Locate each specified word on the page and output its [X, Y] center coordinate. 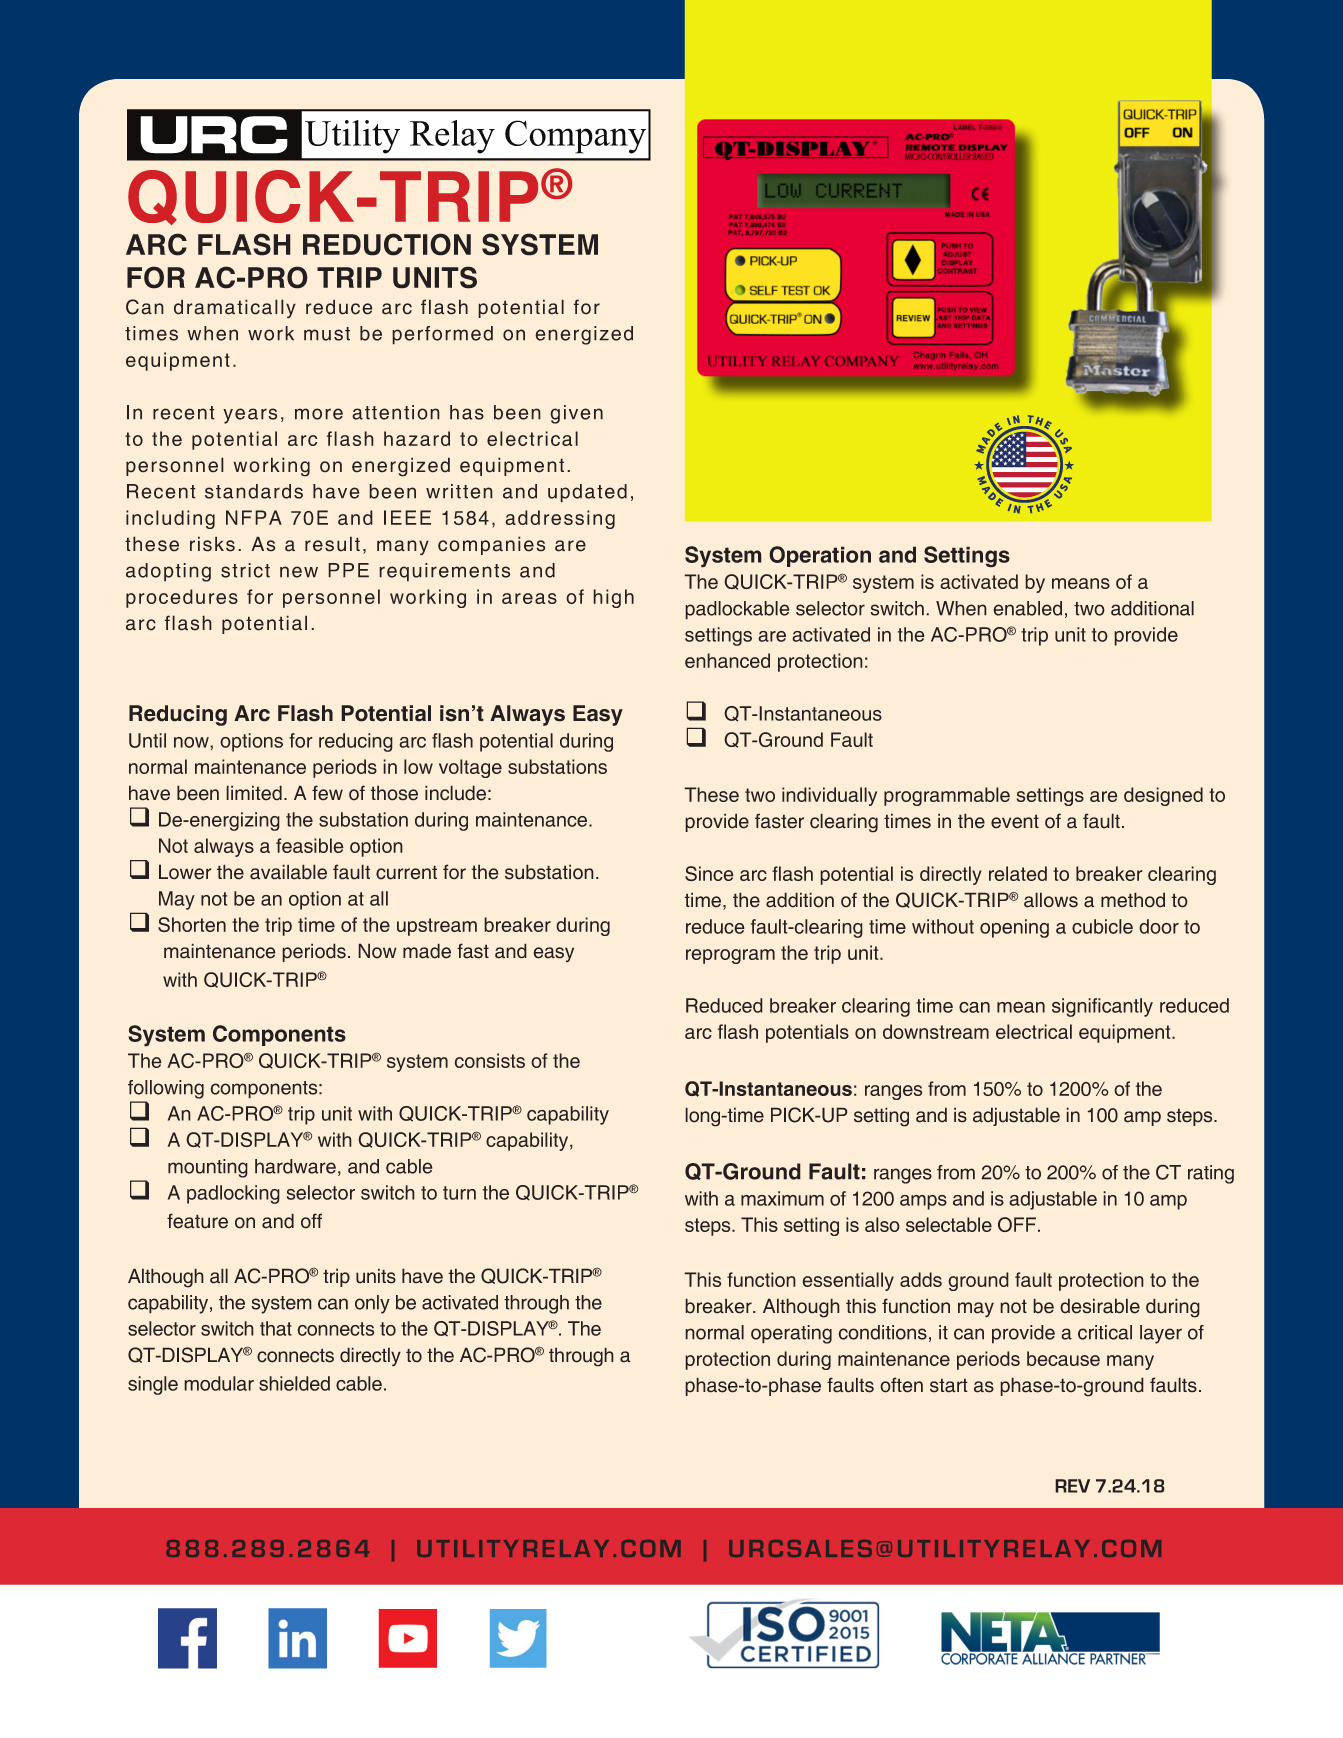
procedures [182, 598]
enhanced [727, 660]
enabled [1027, 608]
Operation [820, 556]
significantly [1102, 1007]
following [166, 1089]
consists [489, 1060]
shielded [294, 1383]
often [901, 1385]
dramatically [235, 308]
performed [442, 335]
